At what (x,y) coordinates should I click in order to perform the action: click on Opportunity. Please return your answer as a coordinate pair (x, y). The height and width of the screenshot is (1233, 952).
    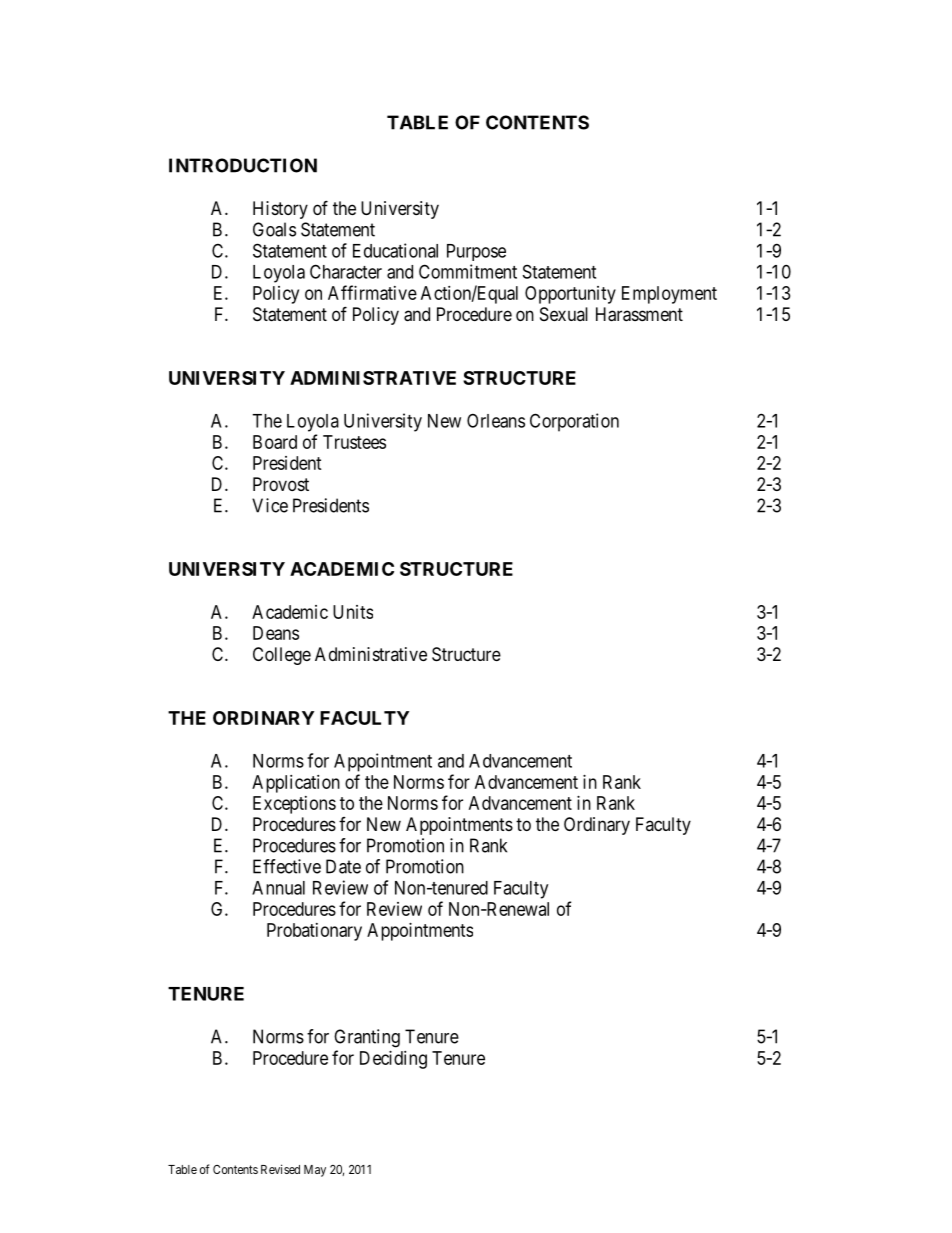
    Looking at the image, I should click on (570, 295).
